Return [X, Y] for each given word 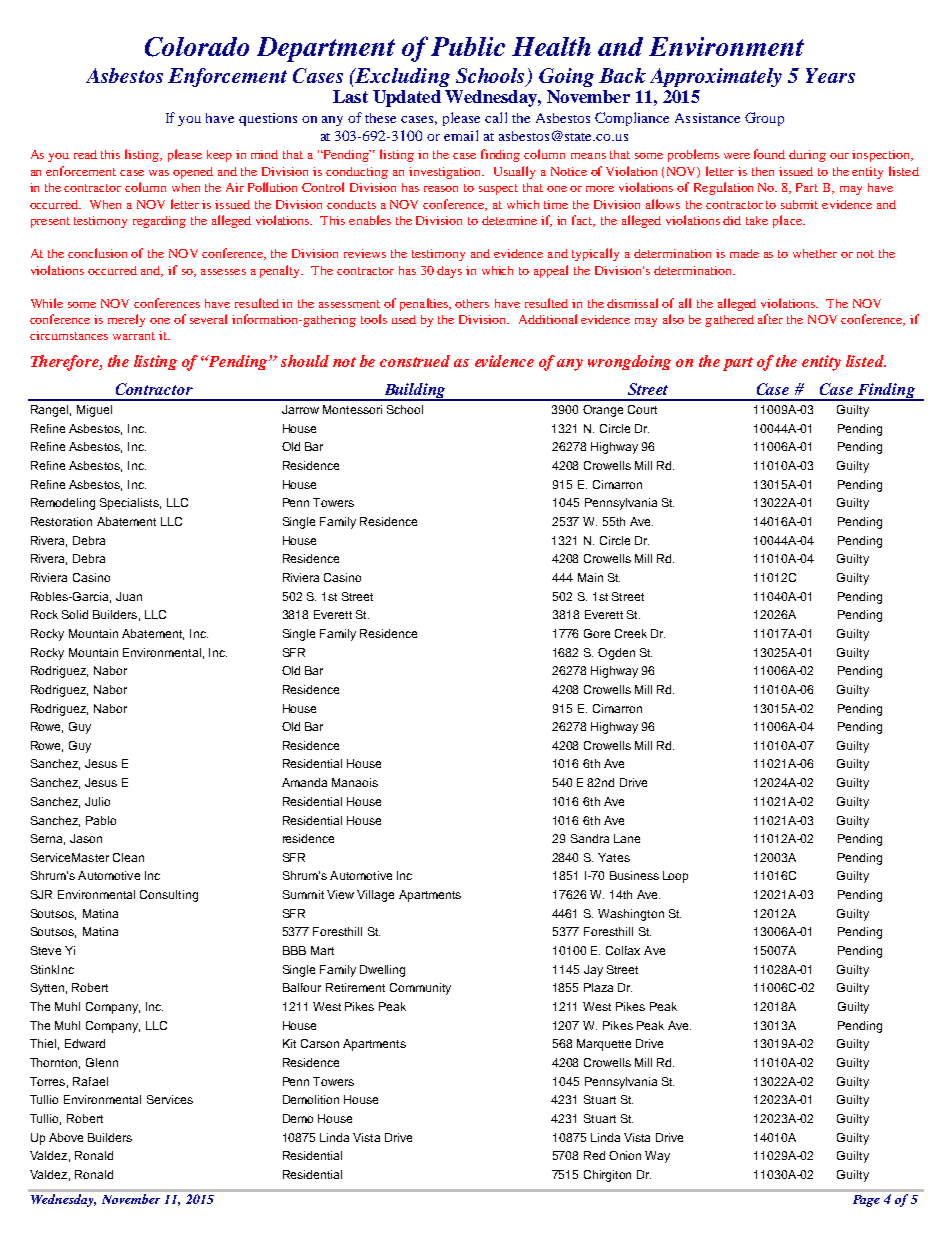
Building [415, 392]
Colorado [197, 47]
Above [66, 1137]
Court [642, 409]
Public [468, 46]
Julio [97, 801]
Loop [675, 877]
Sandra [590, 838]
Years [830, 75]
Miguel [94, 411]
